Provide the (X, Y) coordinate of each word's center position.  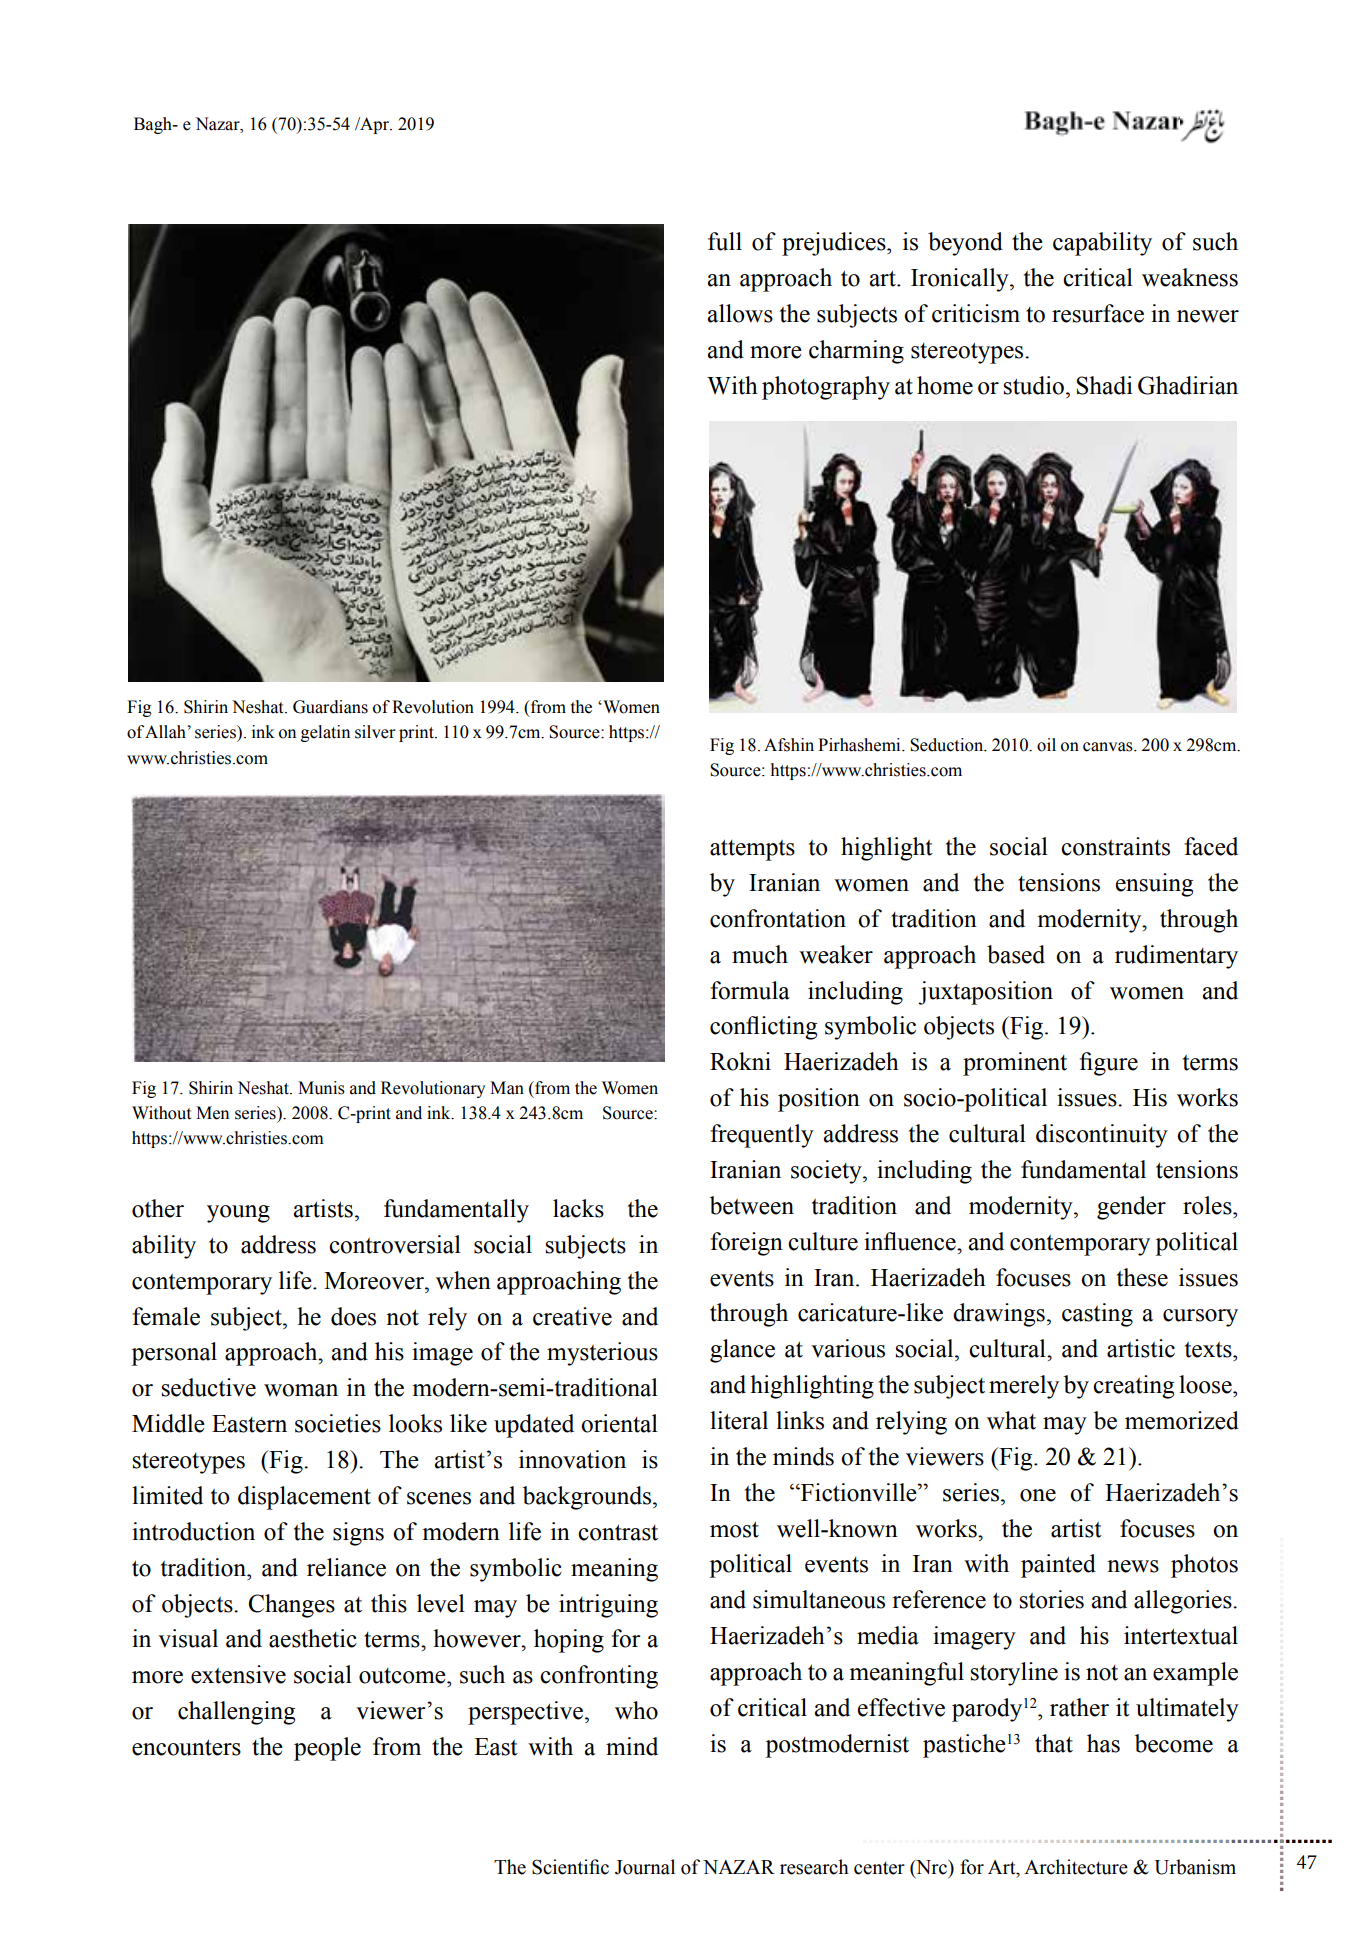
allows (740, 313)
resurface (1098, 313)
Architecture (1076, 1867)
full (725, 241)
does (353, 1316)
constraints (1115, 846)
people (327, 1749)
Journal (645, 1867)
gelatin (325, 733)
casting (1097, 1315)
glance (742, 1351)
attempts (752, 850)
